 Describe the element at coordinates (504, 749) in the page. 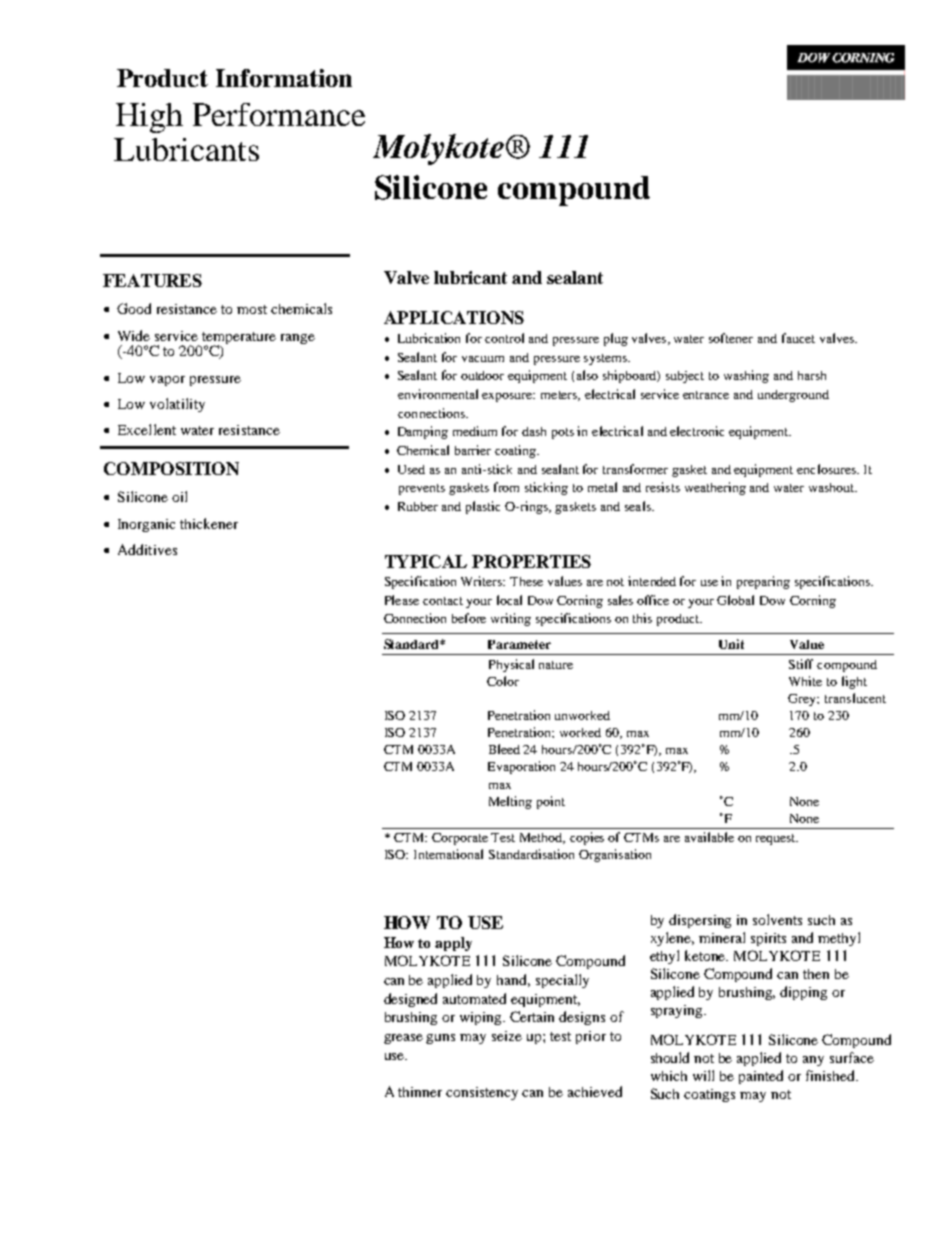

I see `Bleed` at that location.
